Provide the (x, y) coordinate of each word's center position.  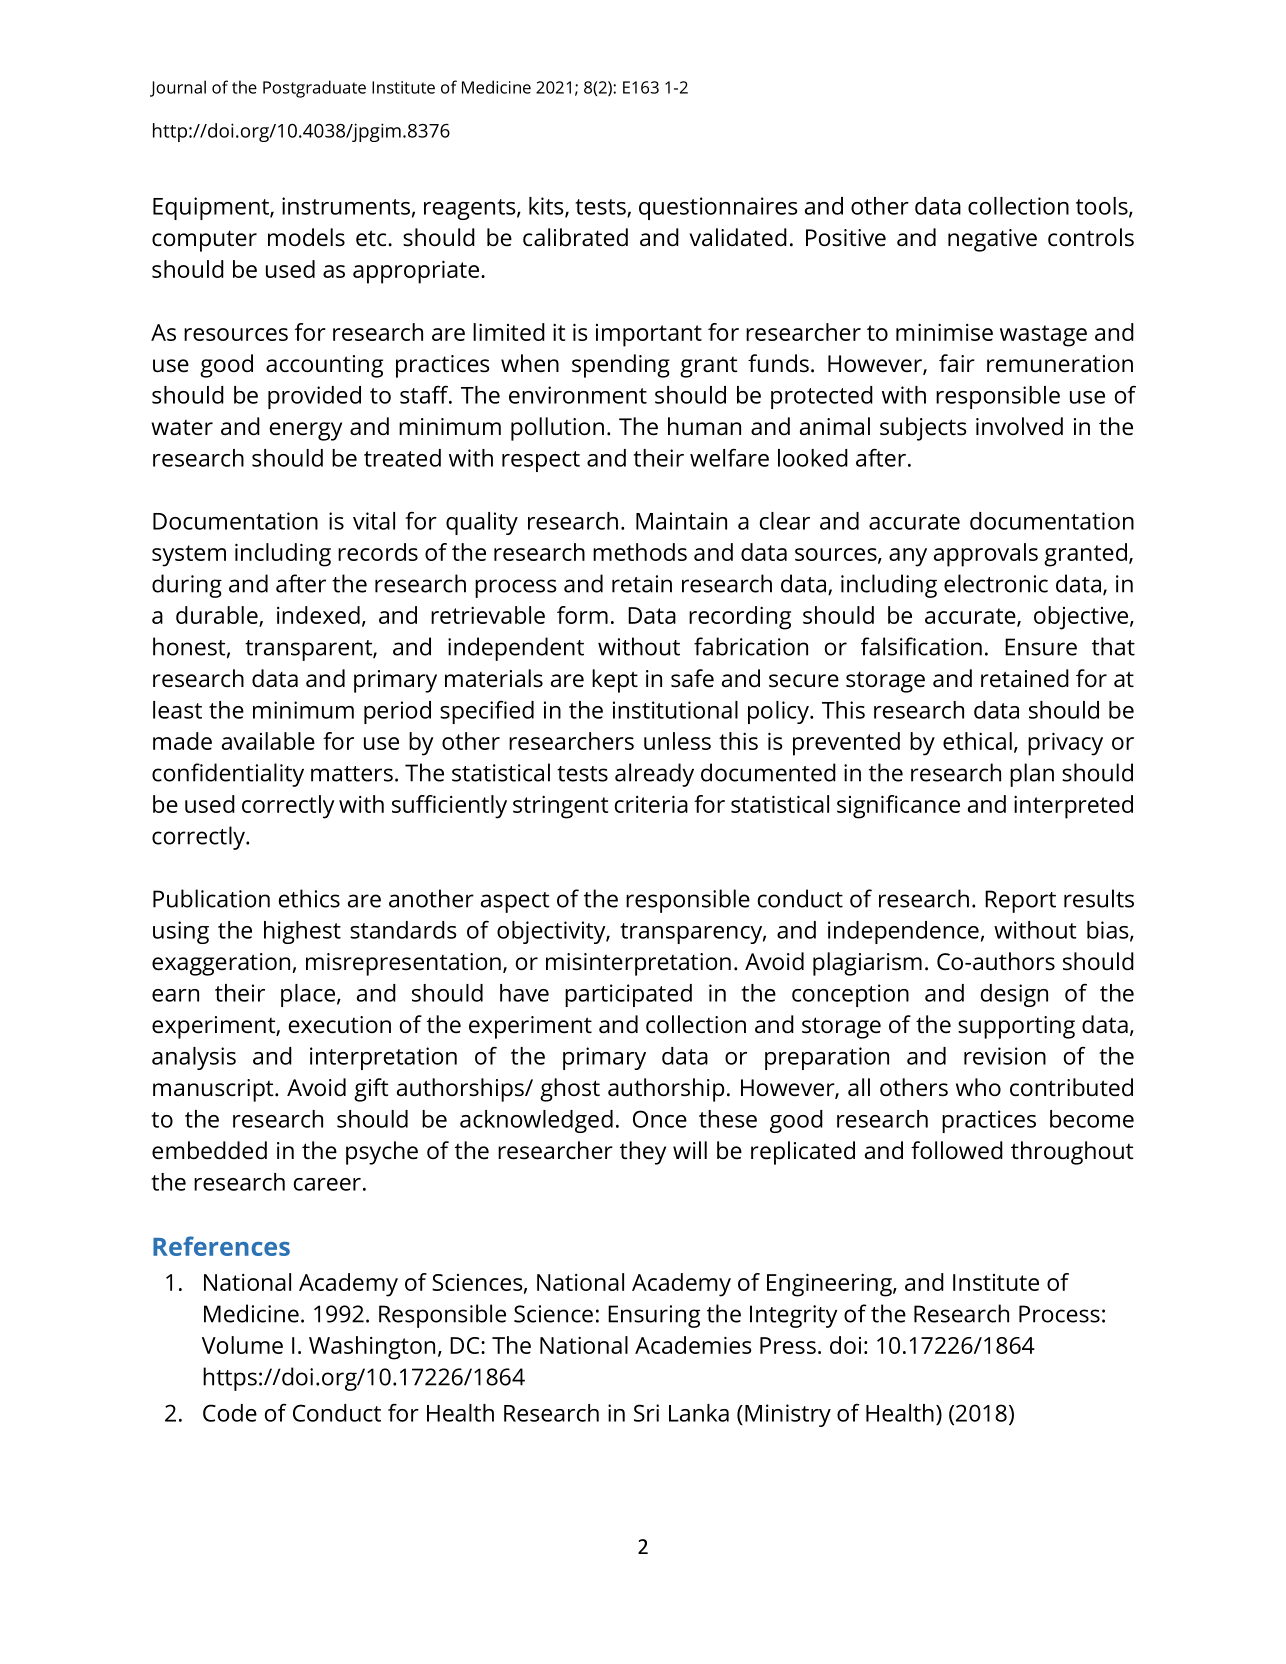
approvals (986, 555)
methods (640, 552)
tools (1103, 207)
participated (628, 995)
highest (302, 932)
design (1014, 995)
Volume (242, 1345)
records (378, 552)
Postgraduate (314, 89)
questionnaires (718, 208)
